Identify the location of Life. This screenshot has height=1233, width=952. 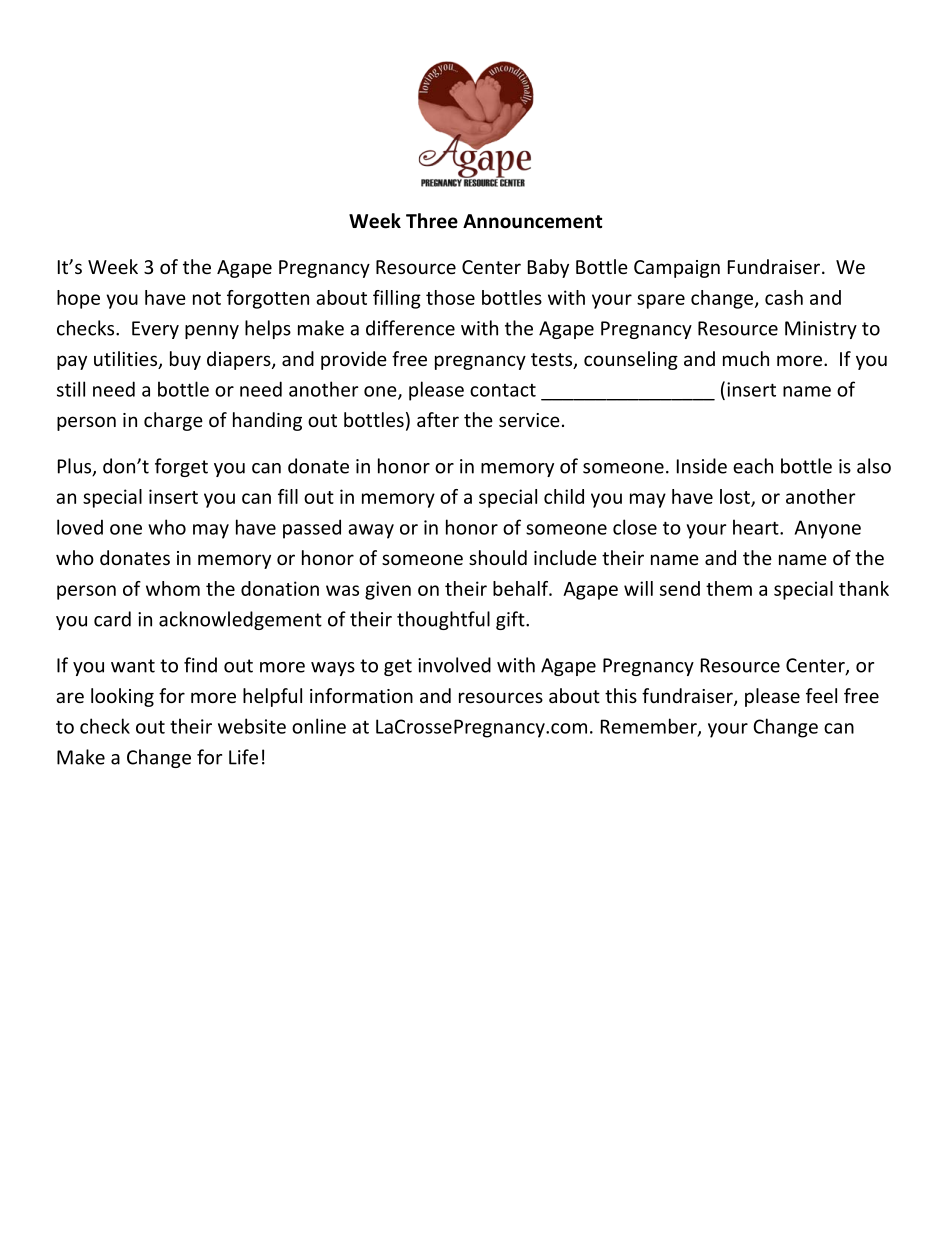
(243, 757).
